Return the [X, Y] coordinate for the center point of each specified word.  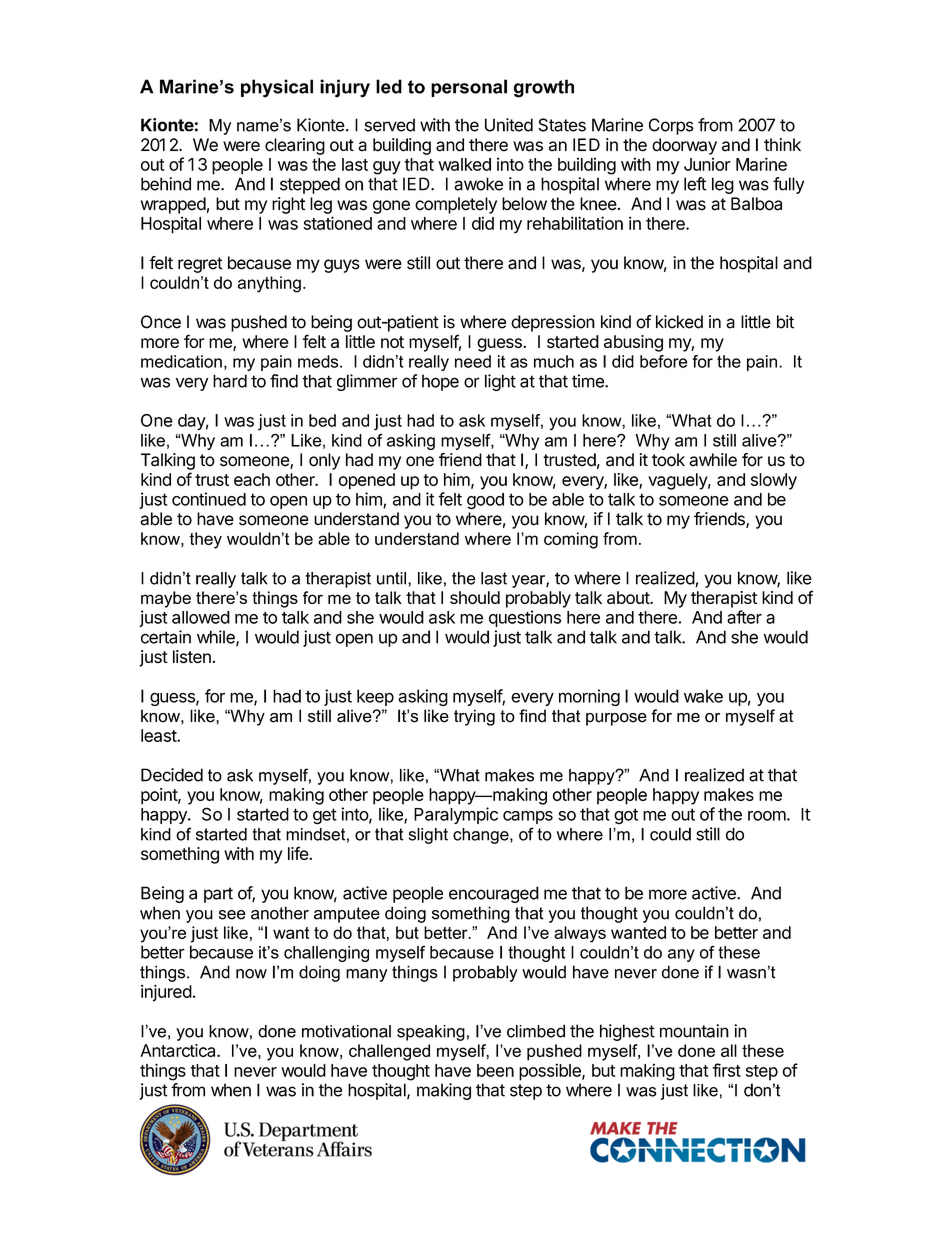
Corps [671, 126]
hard [230, 381]
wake [703, 696]
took [668, 460]
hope [440, 382]
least [159, 735]
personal [469, 88]
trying [474, 717]
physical [277, 88]
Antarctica [179, 1050]
